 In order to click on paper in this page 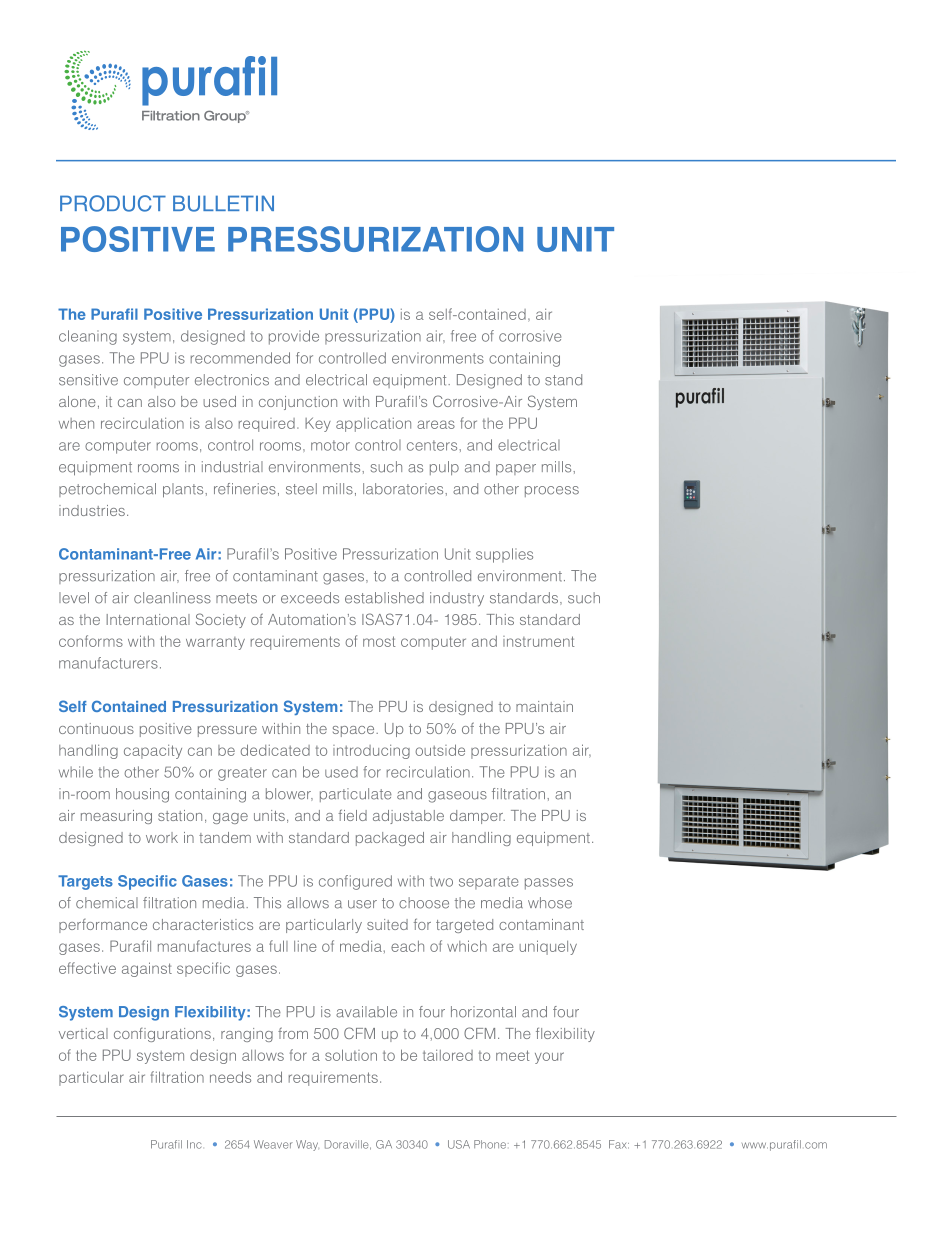, I will do `click(516, 469)`.
